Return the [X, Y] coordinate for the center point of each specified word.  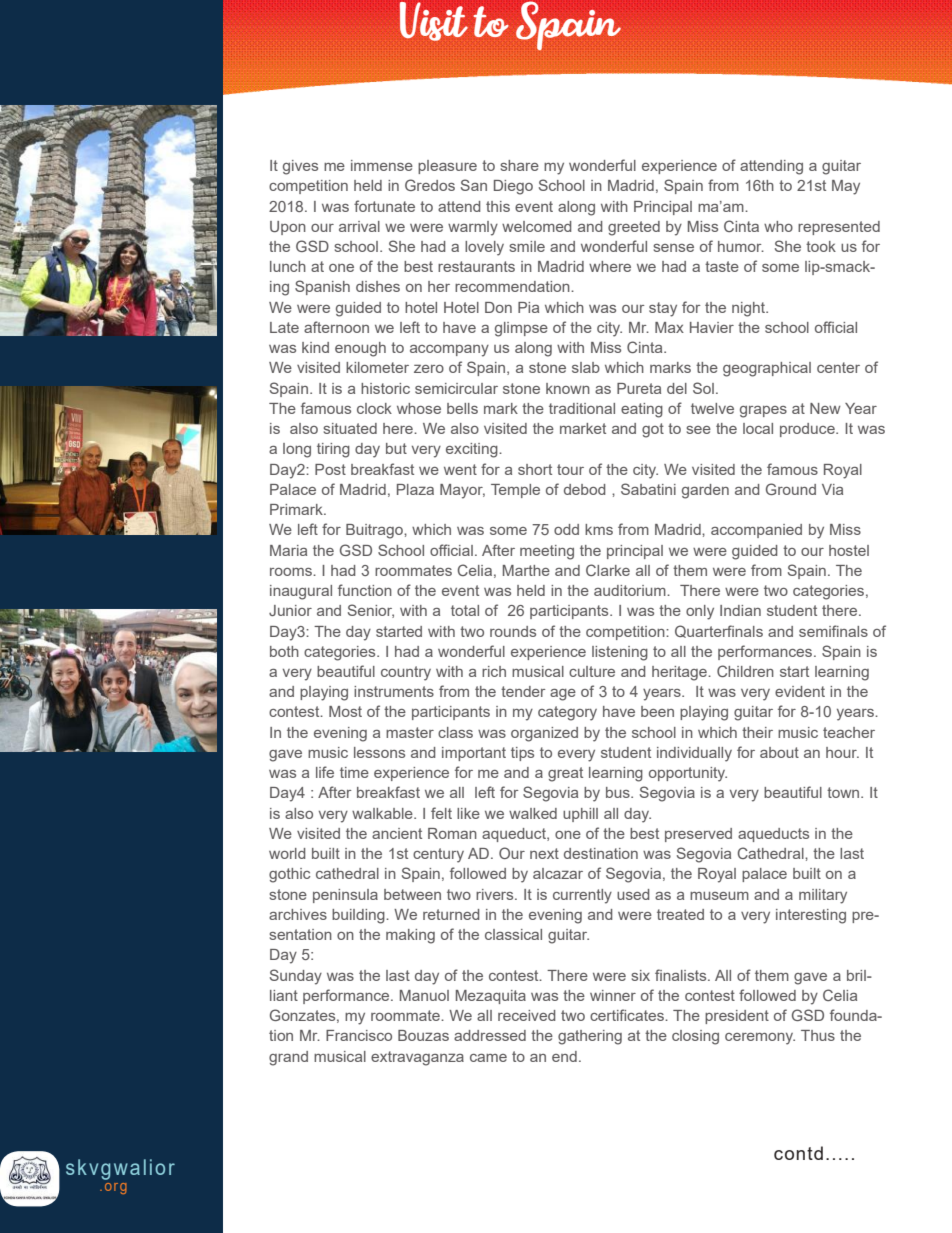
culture [592, 671]
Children [745, 671]
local [758, 428]
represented [839, 228]
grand [288, 1058]
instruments [394, 691]
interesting [811, 916]
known [568, 388]
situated [350, 428]
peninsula [345, 896]
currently [582, 896]
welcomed [537, 226]
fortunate [384, 206]
